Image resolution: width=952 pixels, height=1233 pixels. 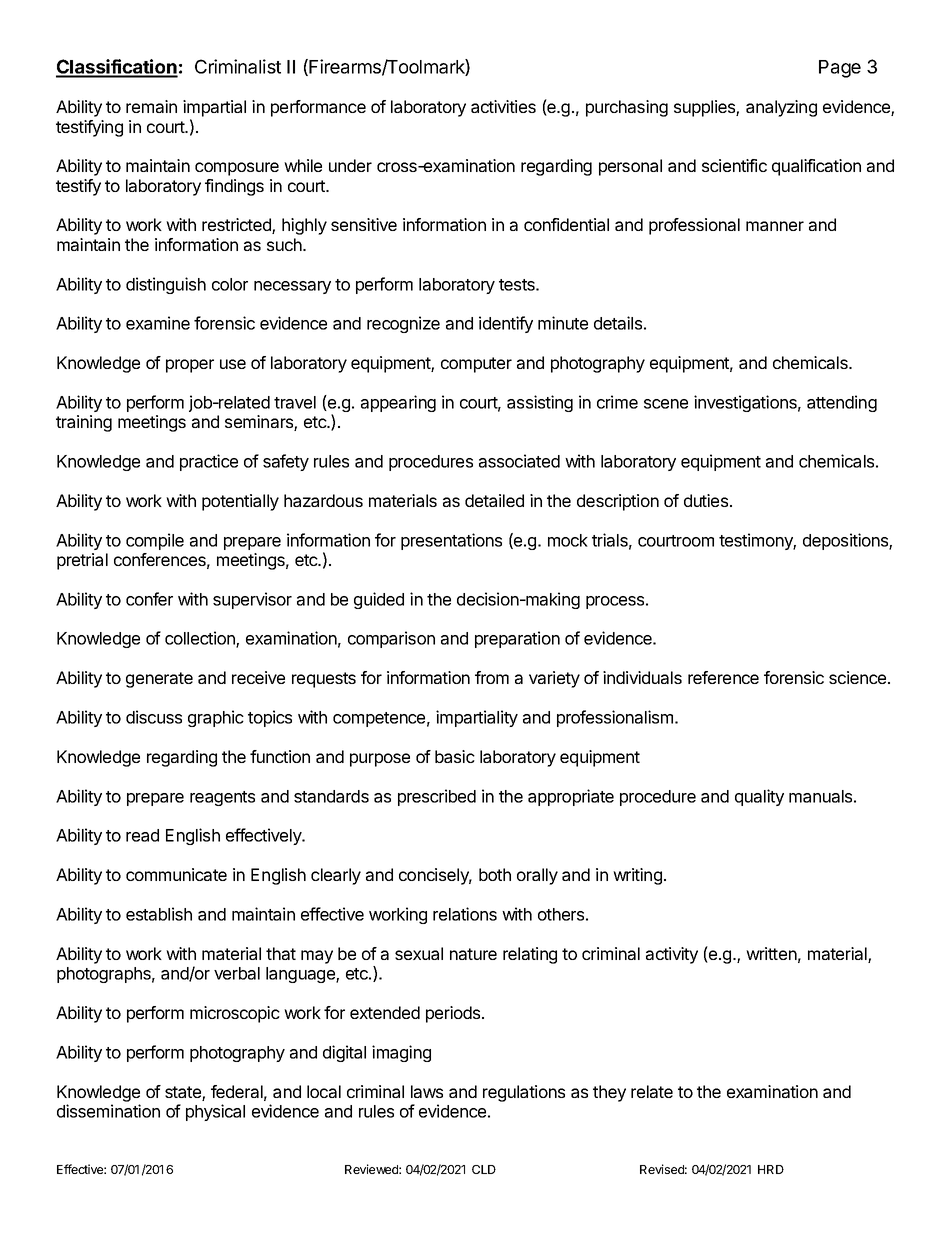 I want to click on compile, so click(x=155, y=541).
